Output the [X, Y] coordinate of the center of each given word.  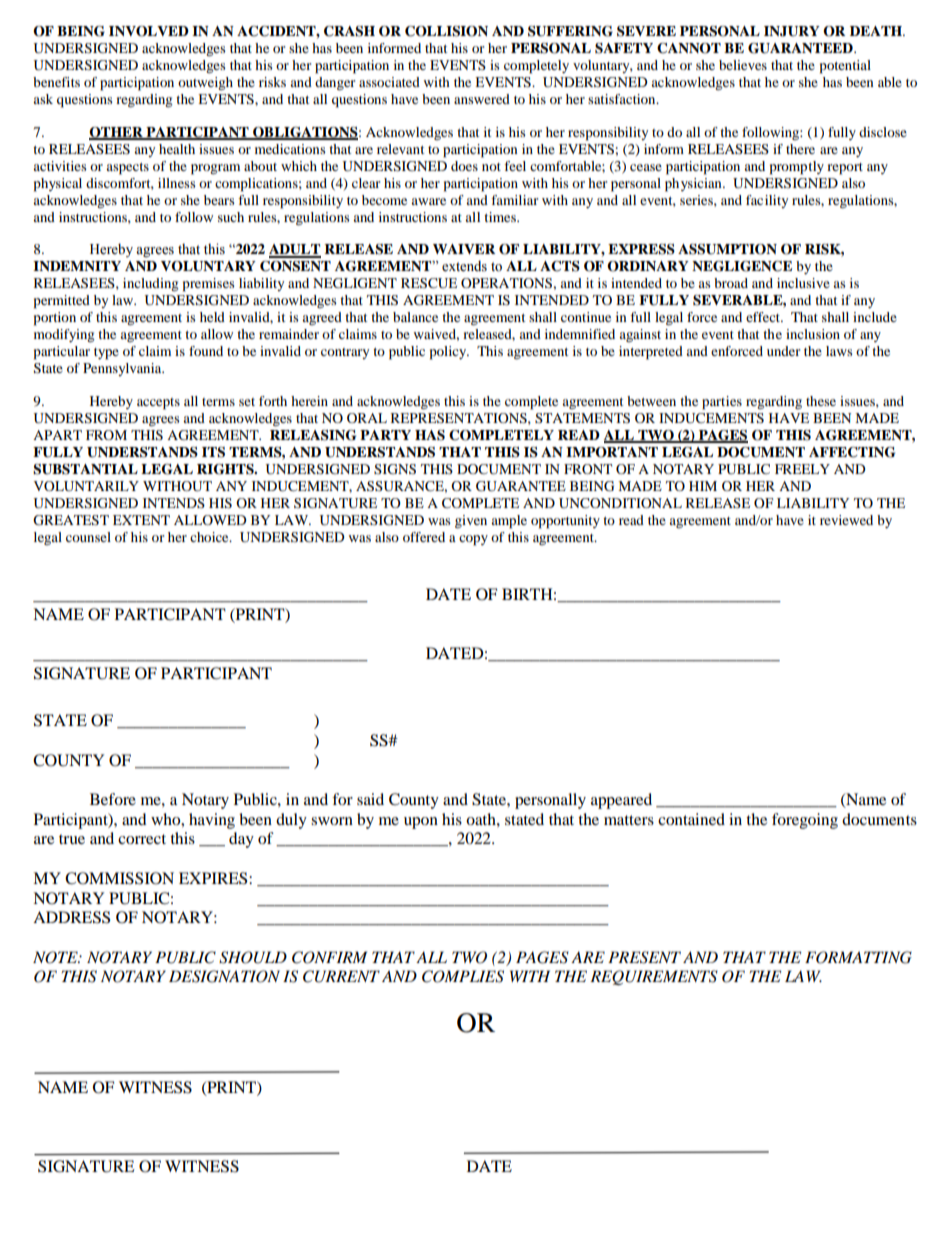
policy [449, 353]
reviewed [846, 520]
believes [743, 65]
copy [473, 540]
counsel [88, 537]
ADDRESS [71, 917]
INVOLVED [149, 31]
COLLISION [446, 31]
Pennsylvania [123, 369]
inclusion [813, 334]
